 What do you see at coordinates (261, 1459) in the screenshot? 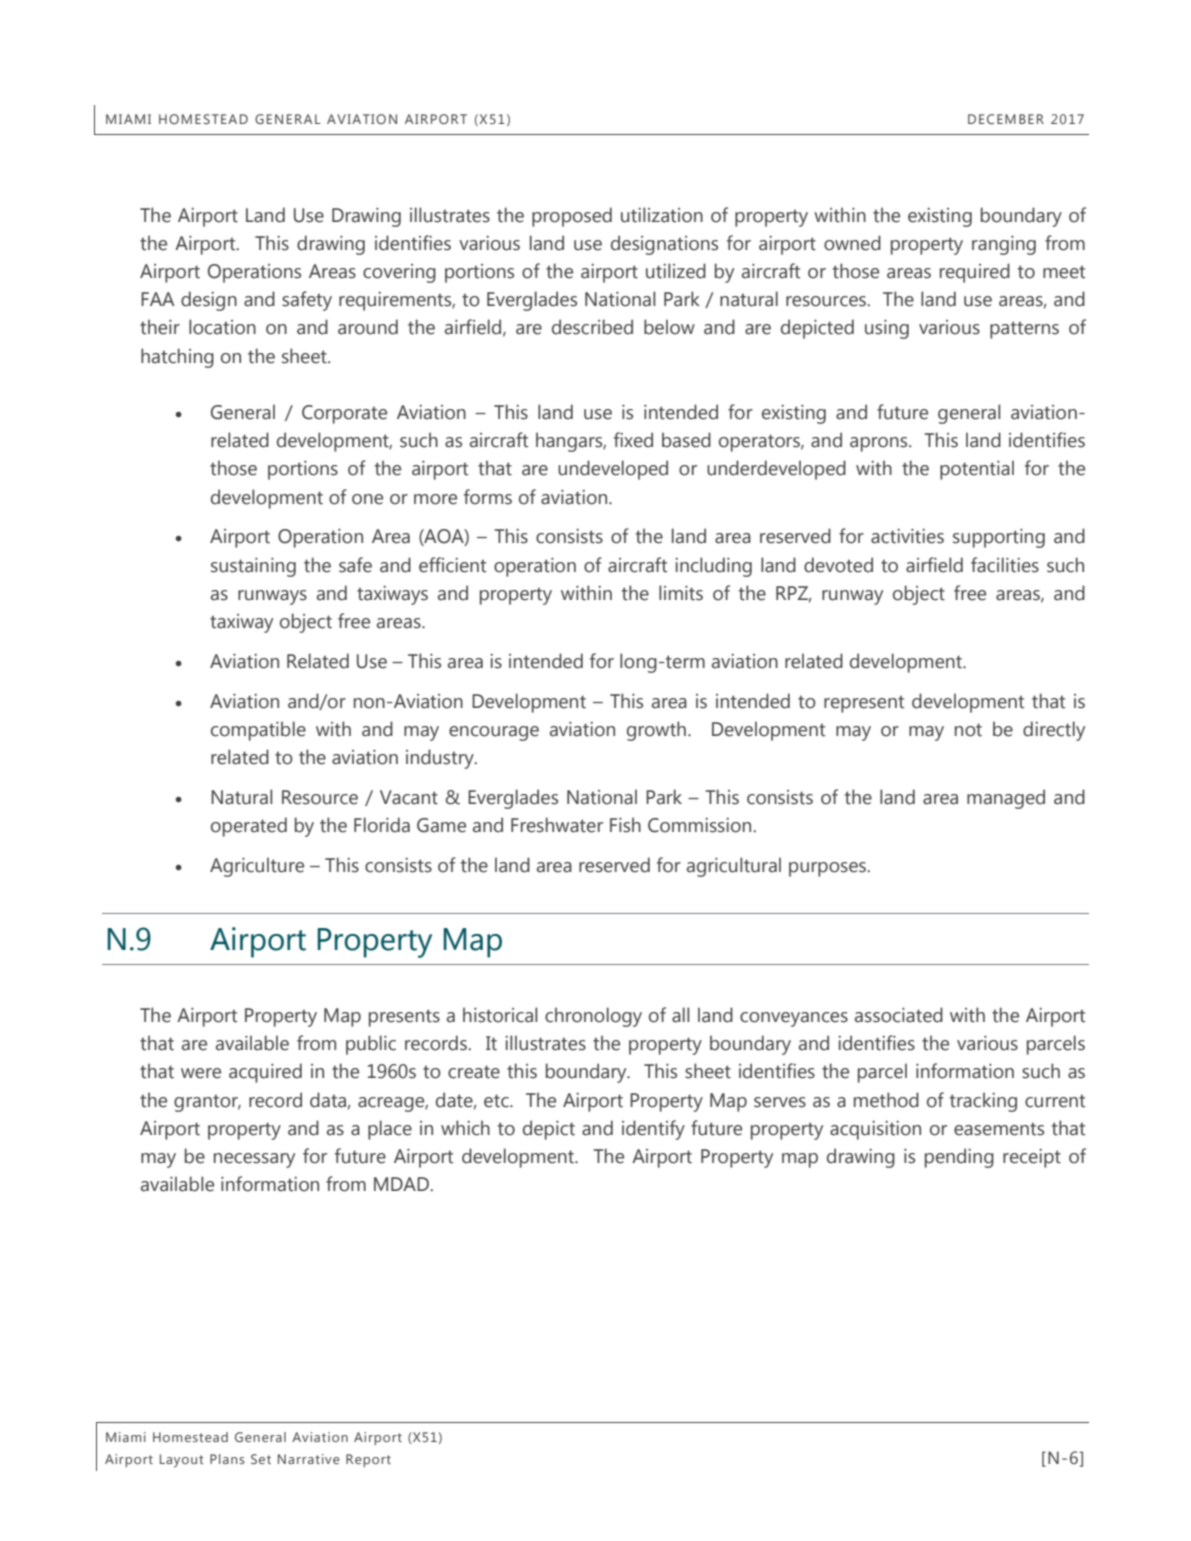
I see `Set` at bounding box center [261, 1459].
